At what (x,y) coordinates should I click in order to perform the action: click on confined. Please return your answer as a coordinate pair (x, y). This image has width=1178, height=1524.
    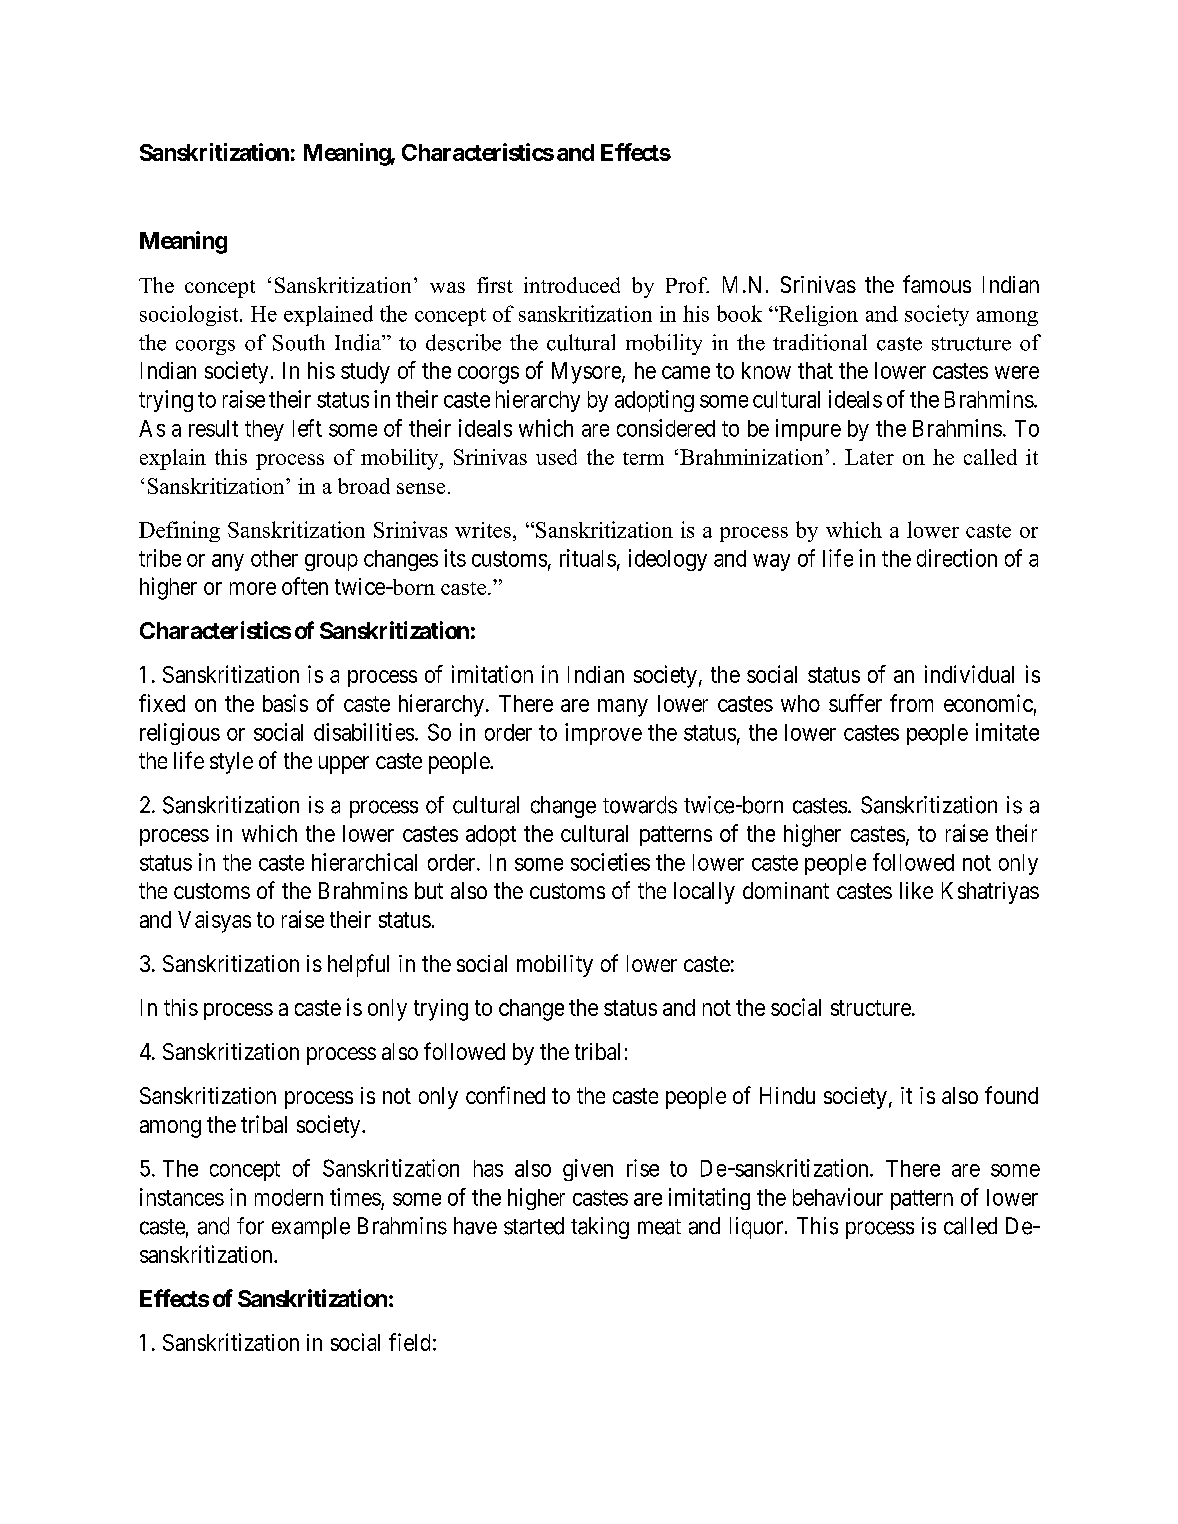
    Looking at the image, I should click on (505, 1095).
